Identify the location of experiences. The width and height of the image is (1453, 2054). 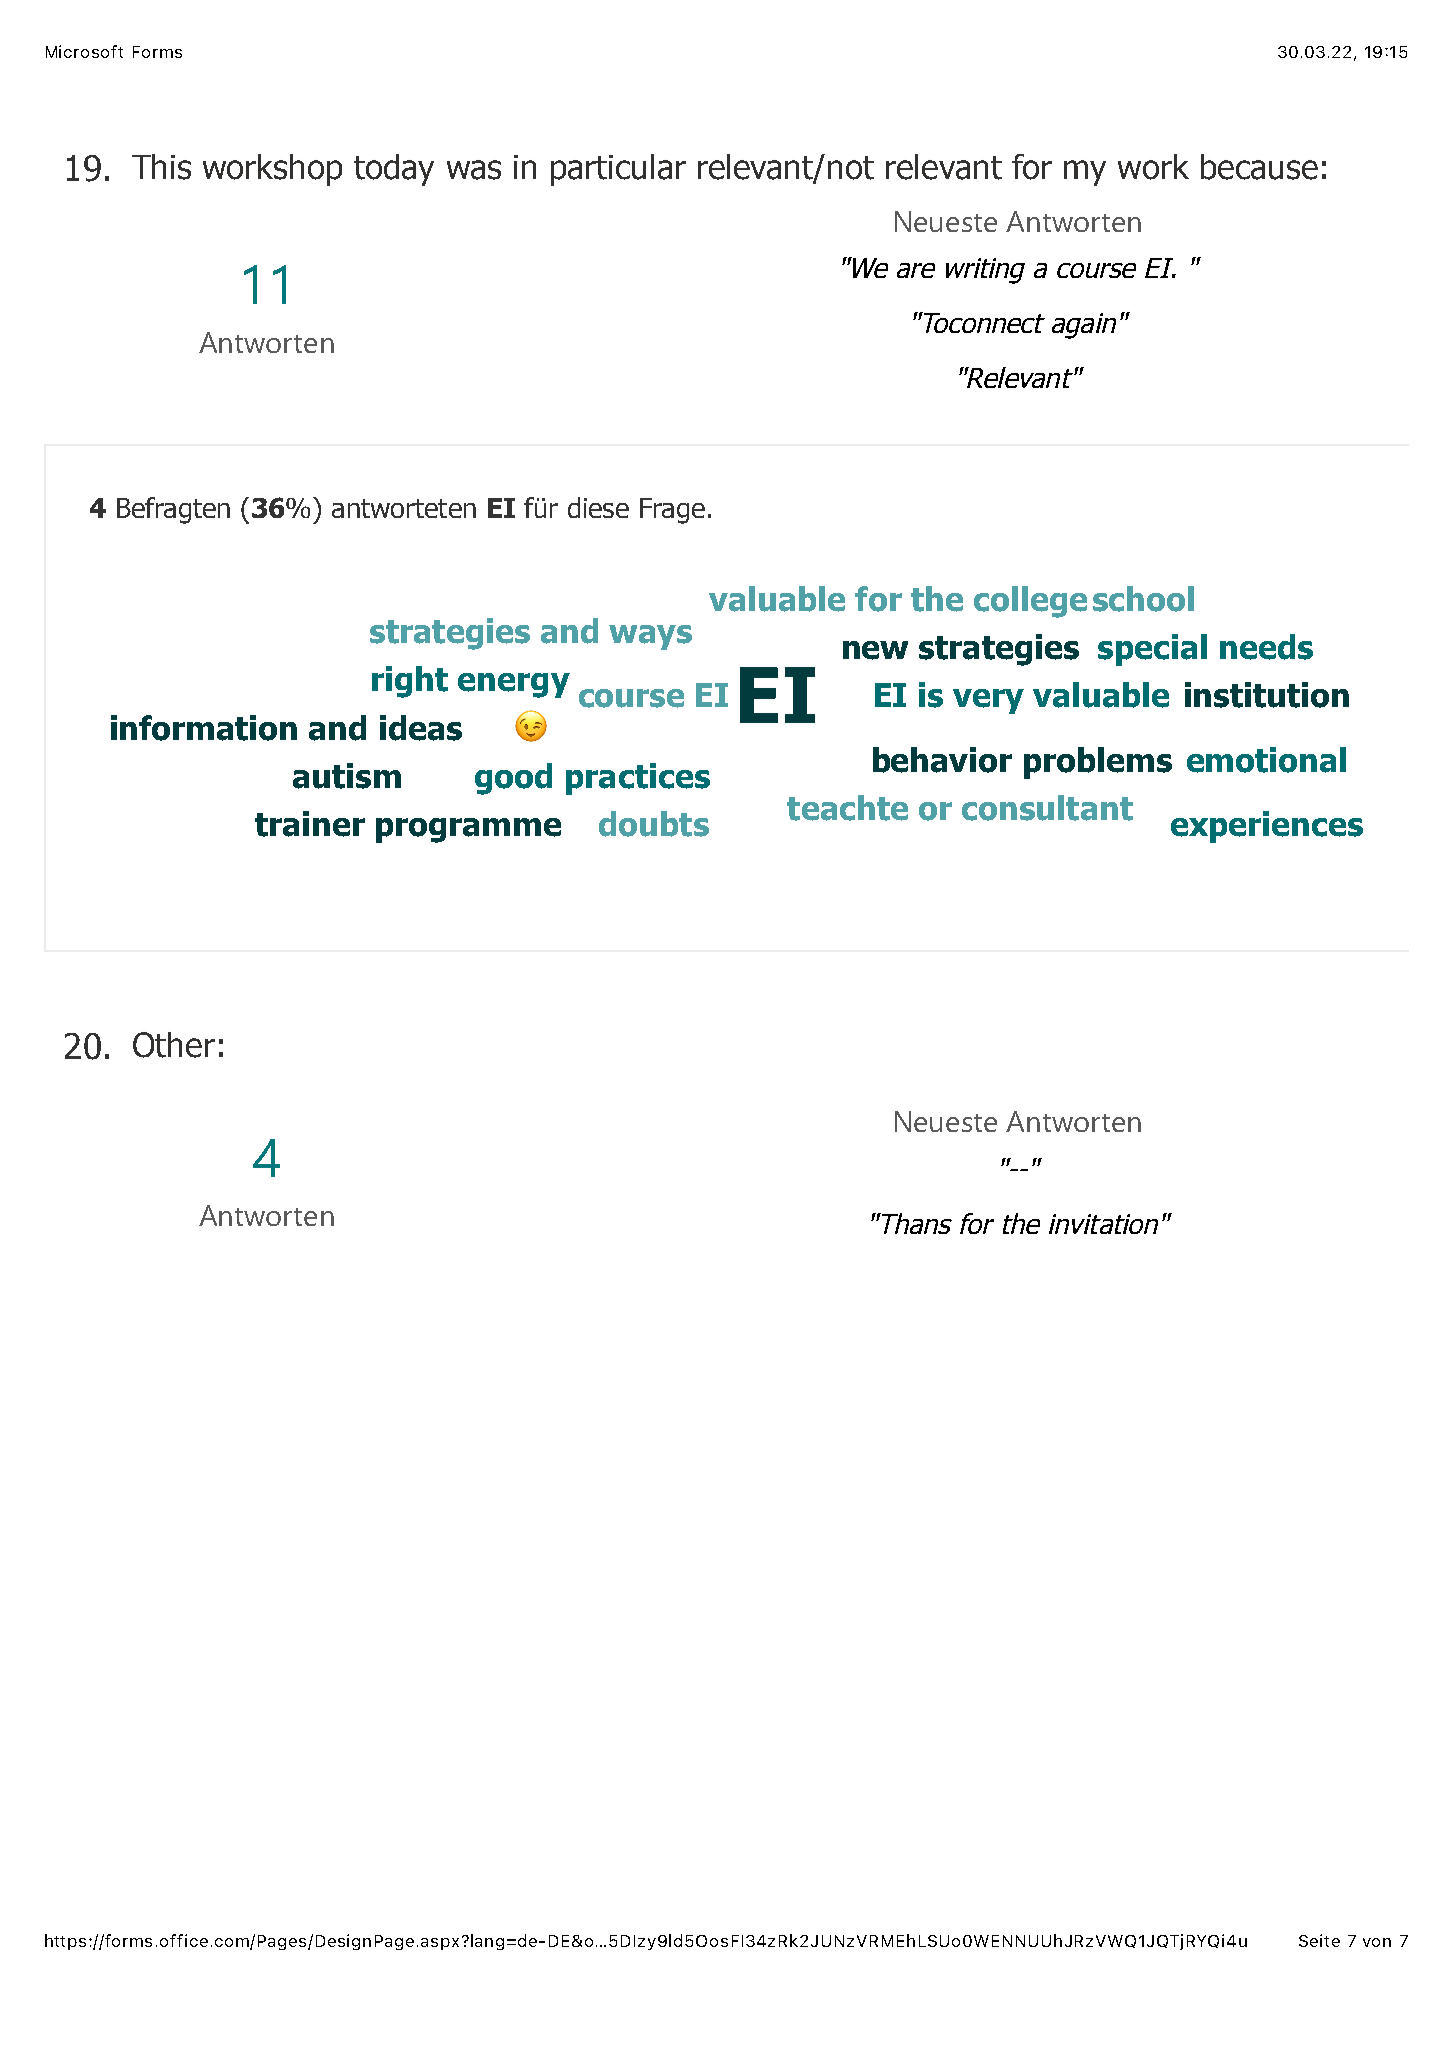
(1267, 827).
